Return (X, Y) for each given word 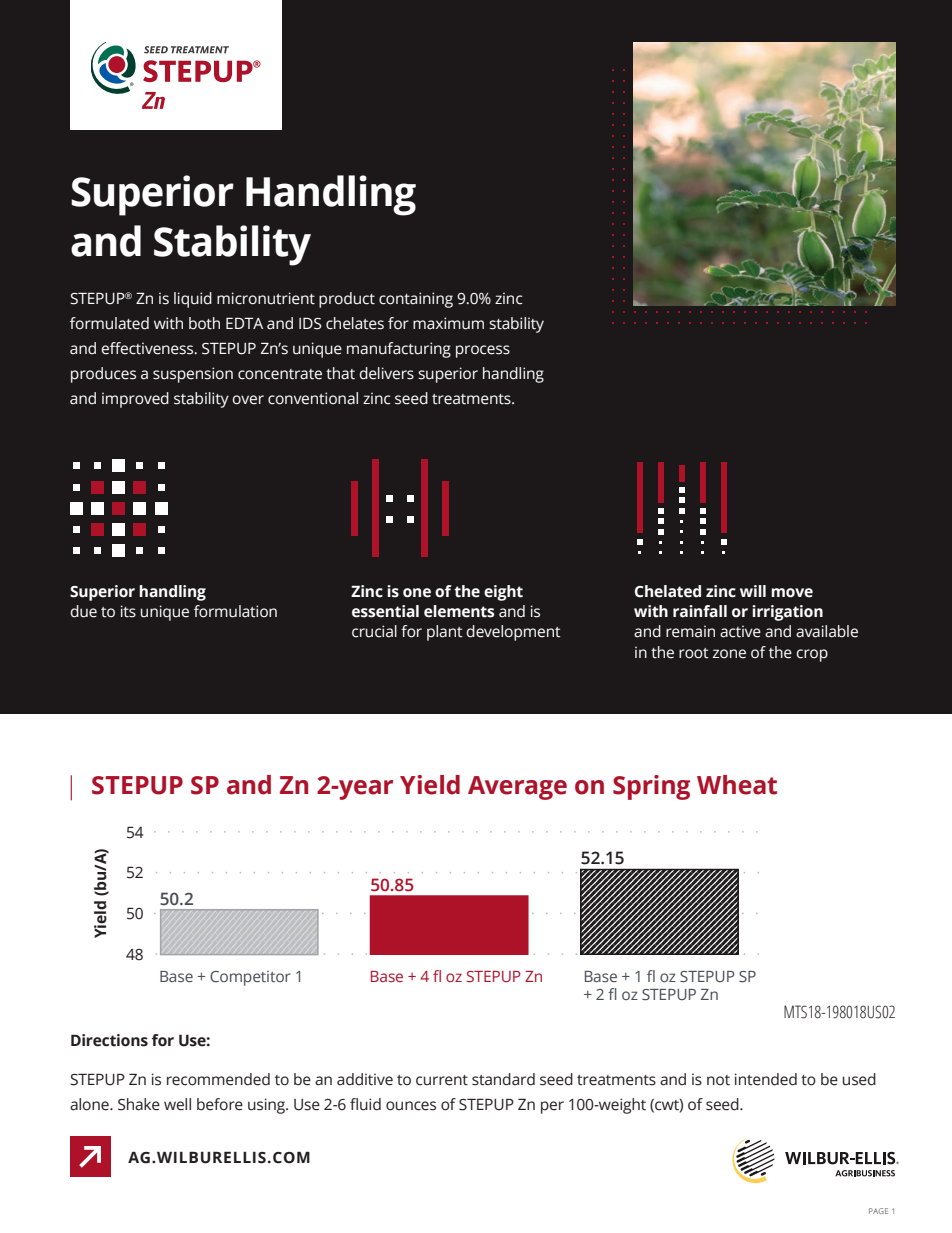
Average (517, 788)
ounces (411, 1106)
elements (459, 611)
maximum (448, 323)
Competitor (250, 978)
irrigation (787, 613)
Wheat (737, 785)
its (128, 611)
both (204, 323)
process (483, 351)
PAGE (878, 1211)
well (177, 1104)
